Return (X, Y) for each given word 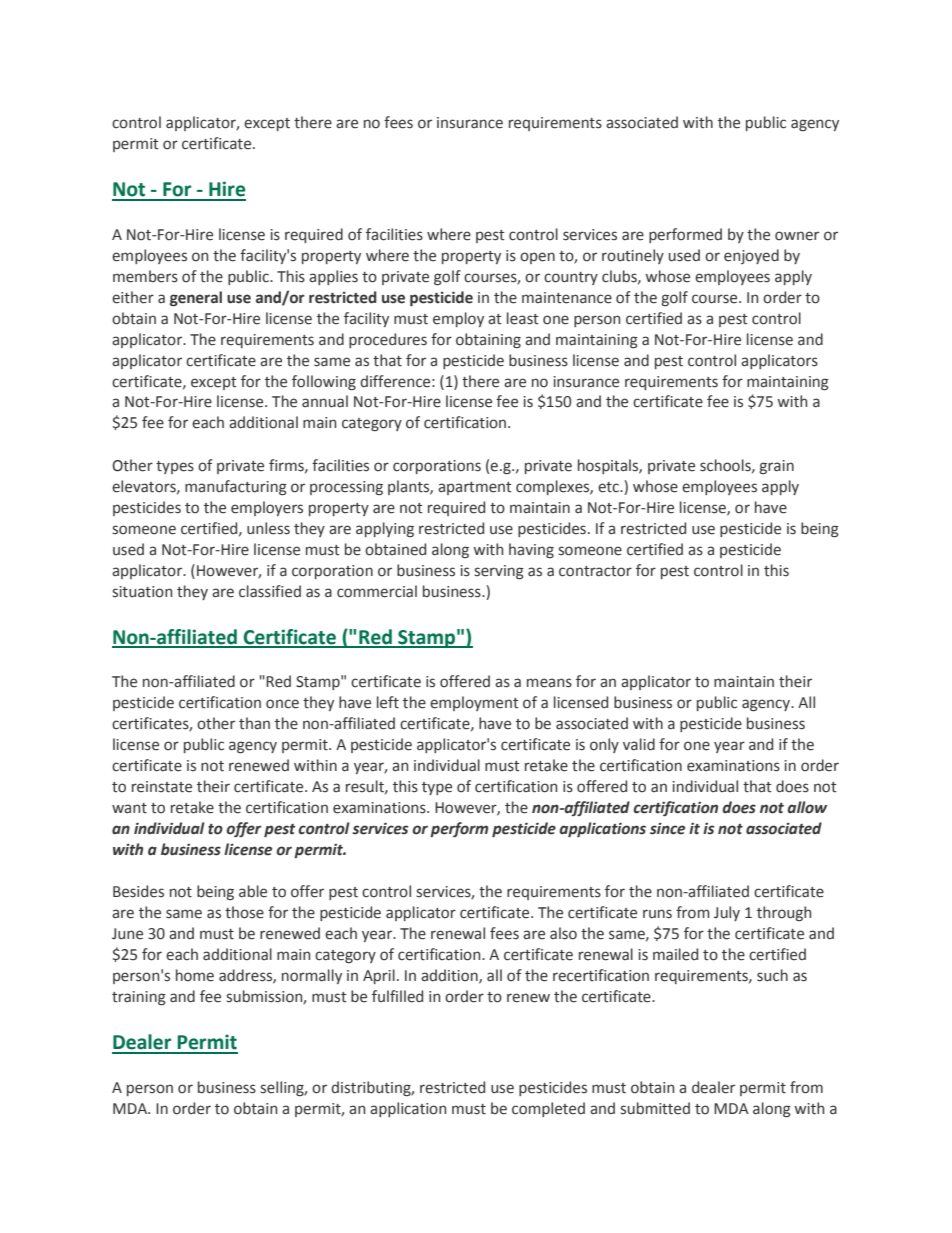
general (196, 298)
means (549, 683)
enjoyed (751, 256)
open (537, 258)
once (282, 704)
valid (639, 744)
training (139, 998)
